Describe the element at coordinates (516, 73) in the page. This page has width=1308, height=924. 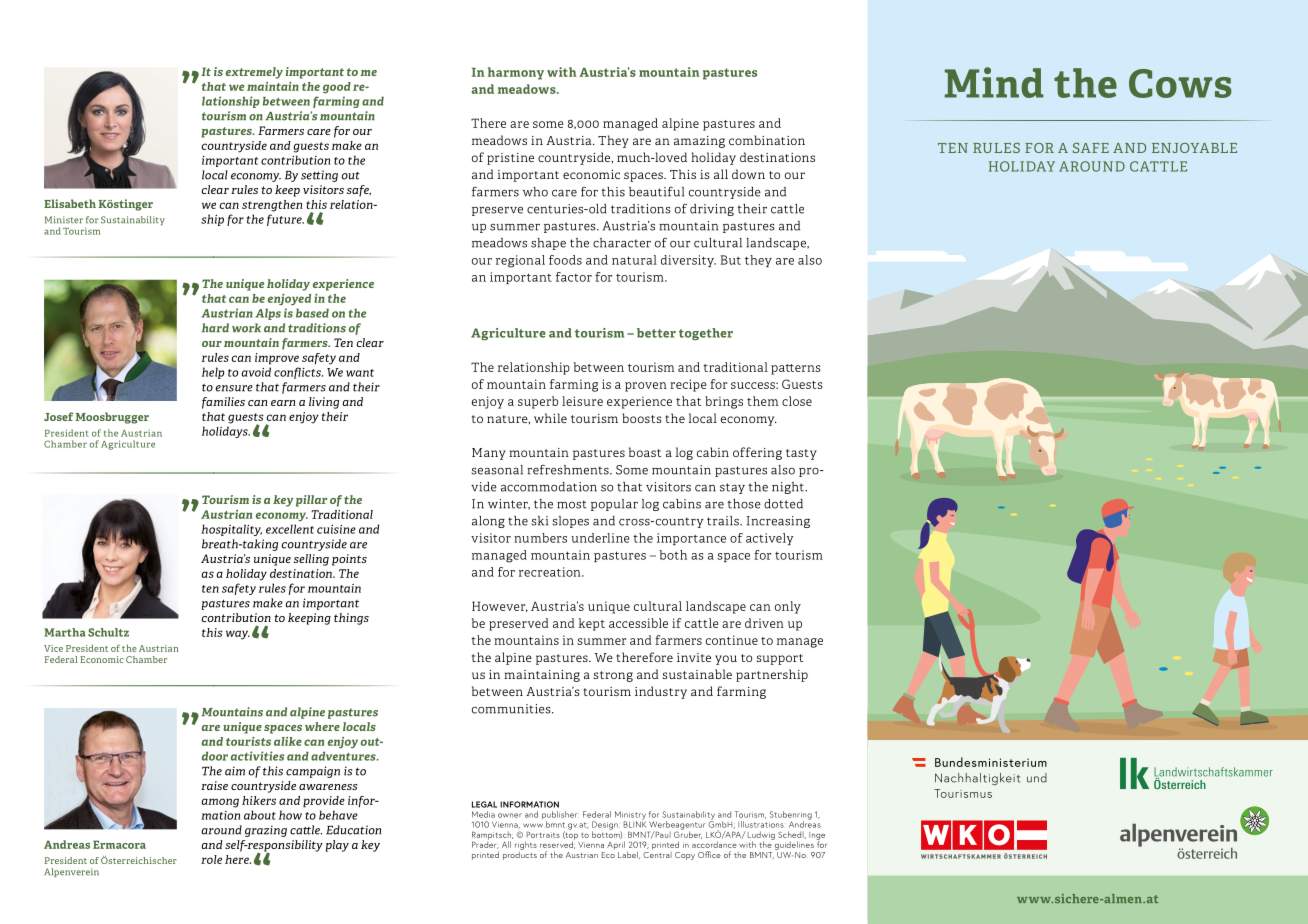
I see `harmony` at that location.
